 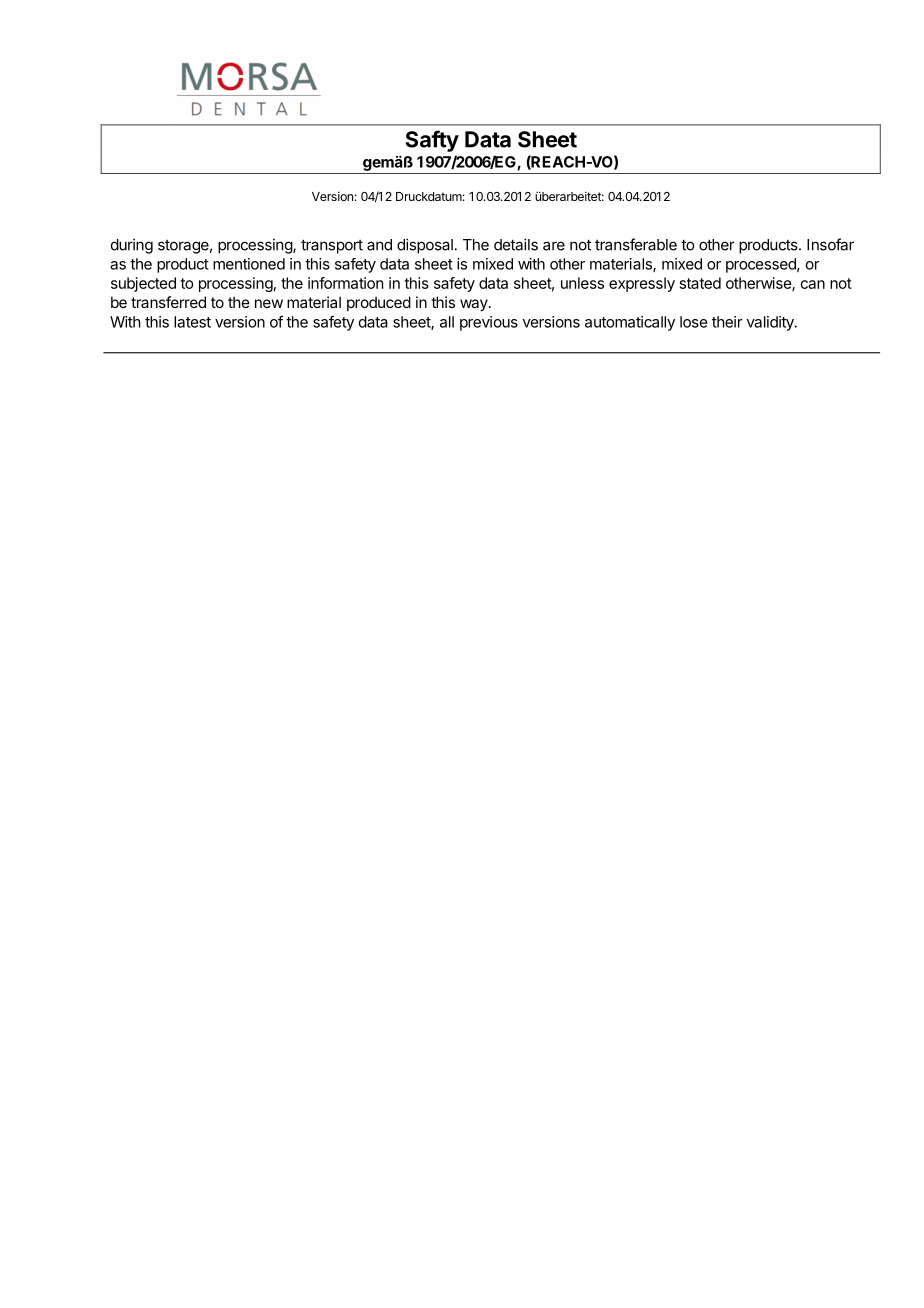 What do you see at coordinates (432, 141) in the document?
I see `Safty` at bounding box center [432, 141].
